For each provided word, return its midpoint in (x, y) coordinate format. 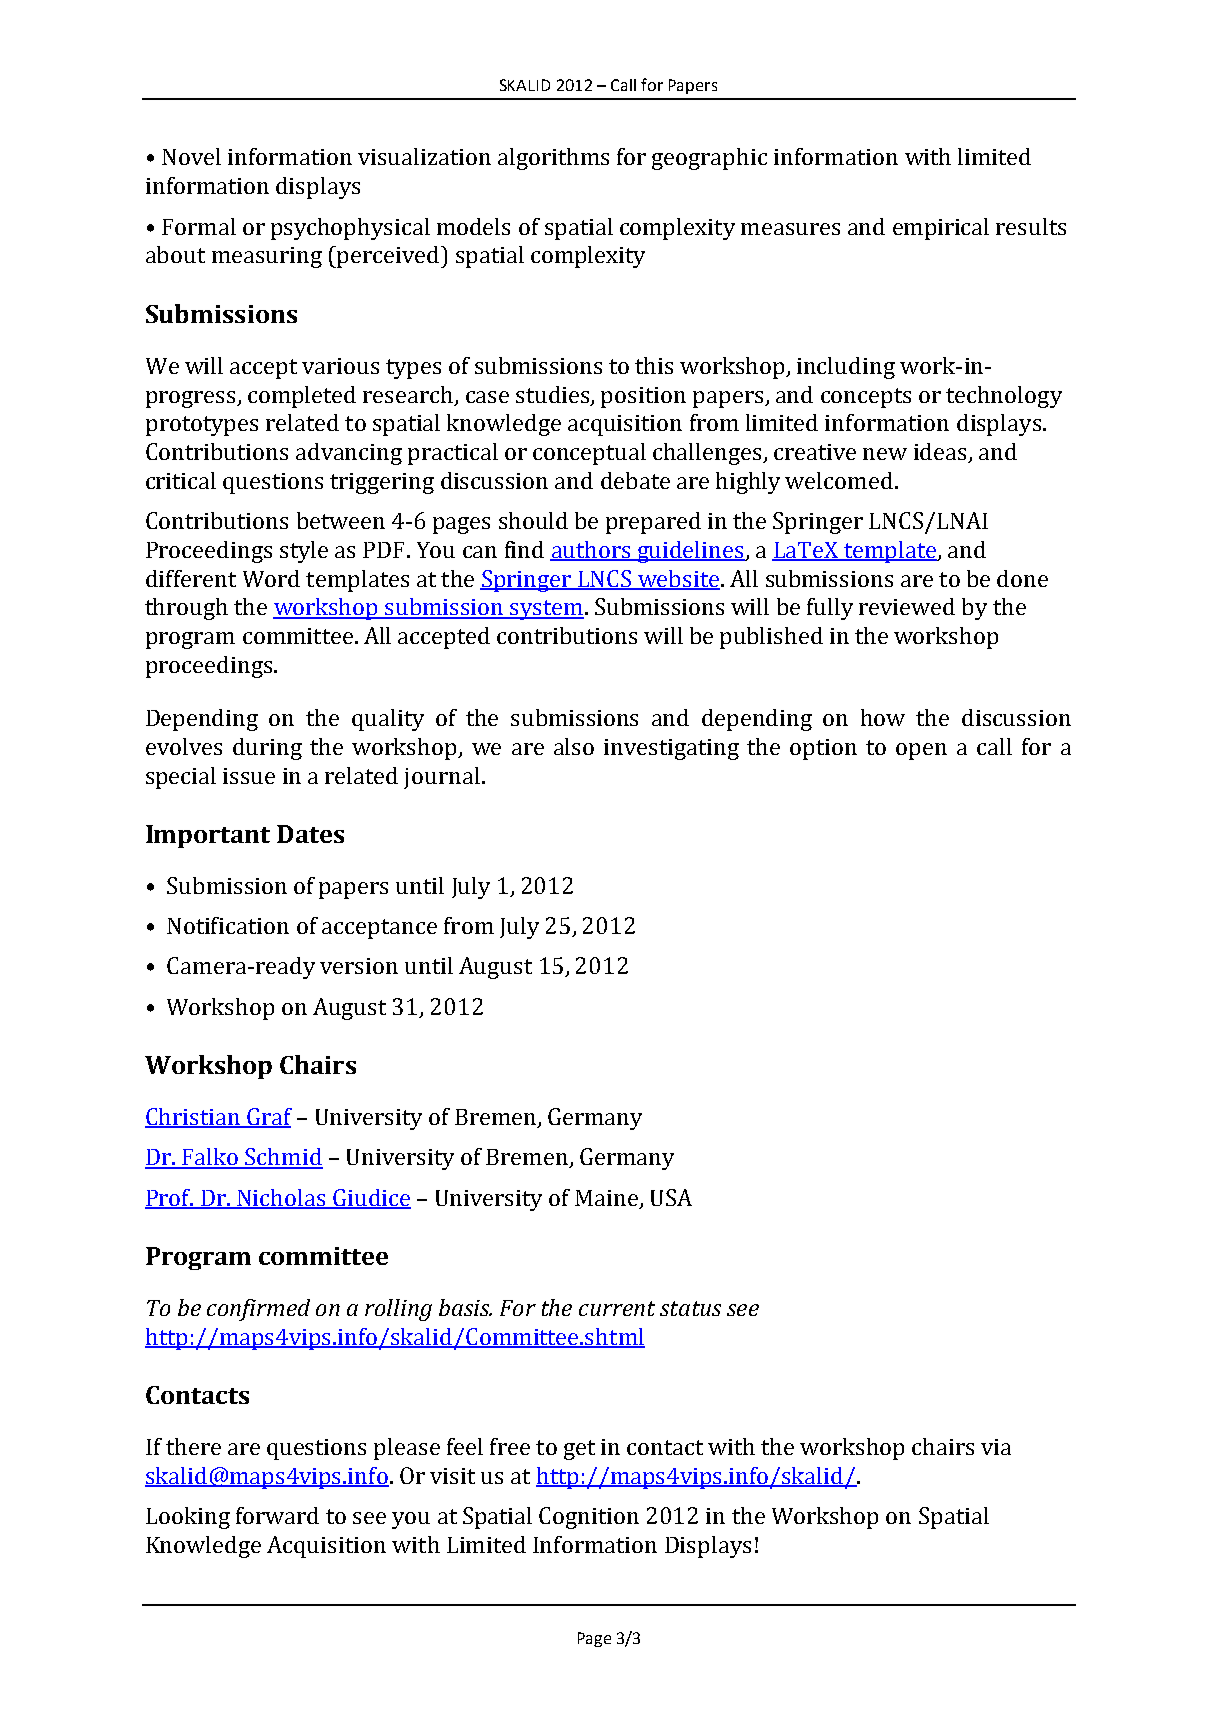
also (574, 746)
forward (277, 1515)
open (921, 751)
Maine (606, 1198)
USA (671, 1197)
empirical (941, 229)
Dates (310, 834)
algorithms (553, 159)
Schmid (283, 1158)
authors (591, 550)
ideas (941, 453)
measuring (267, 257)
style (304, 552)
